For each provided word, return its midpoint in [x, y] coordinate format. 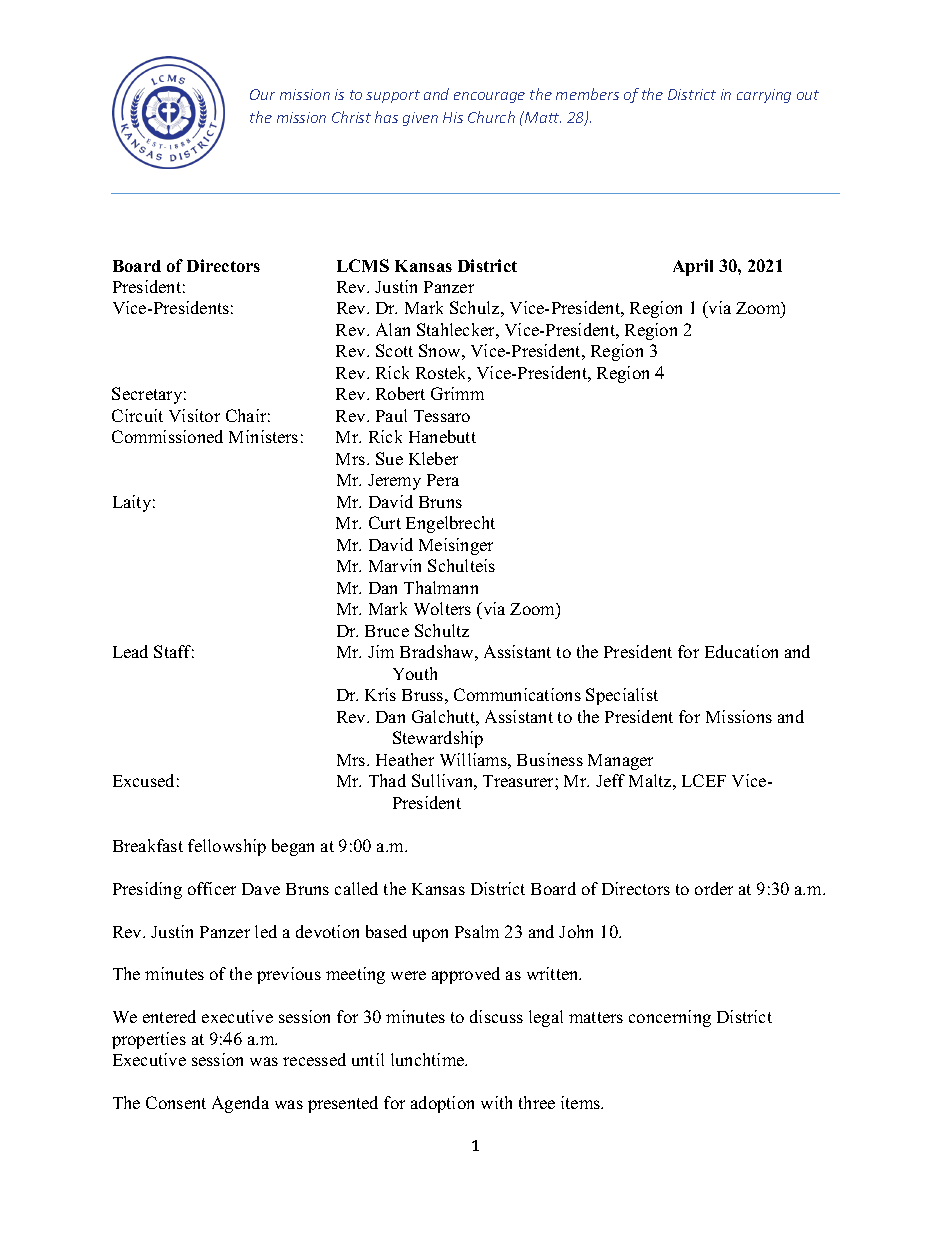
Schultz [442, 630]
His [453, 117]
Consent [176, 1102]
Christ [351, 117]
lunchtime [429, 1059]
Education [741, 651]
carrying [764, 96]
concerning [670, 1018]
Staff [174, 651]
